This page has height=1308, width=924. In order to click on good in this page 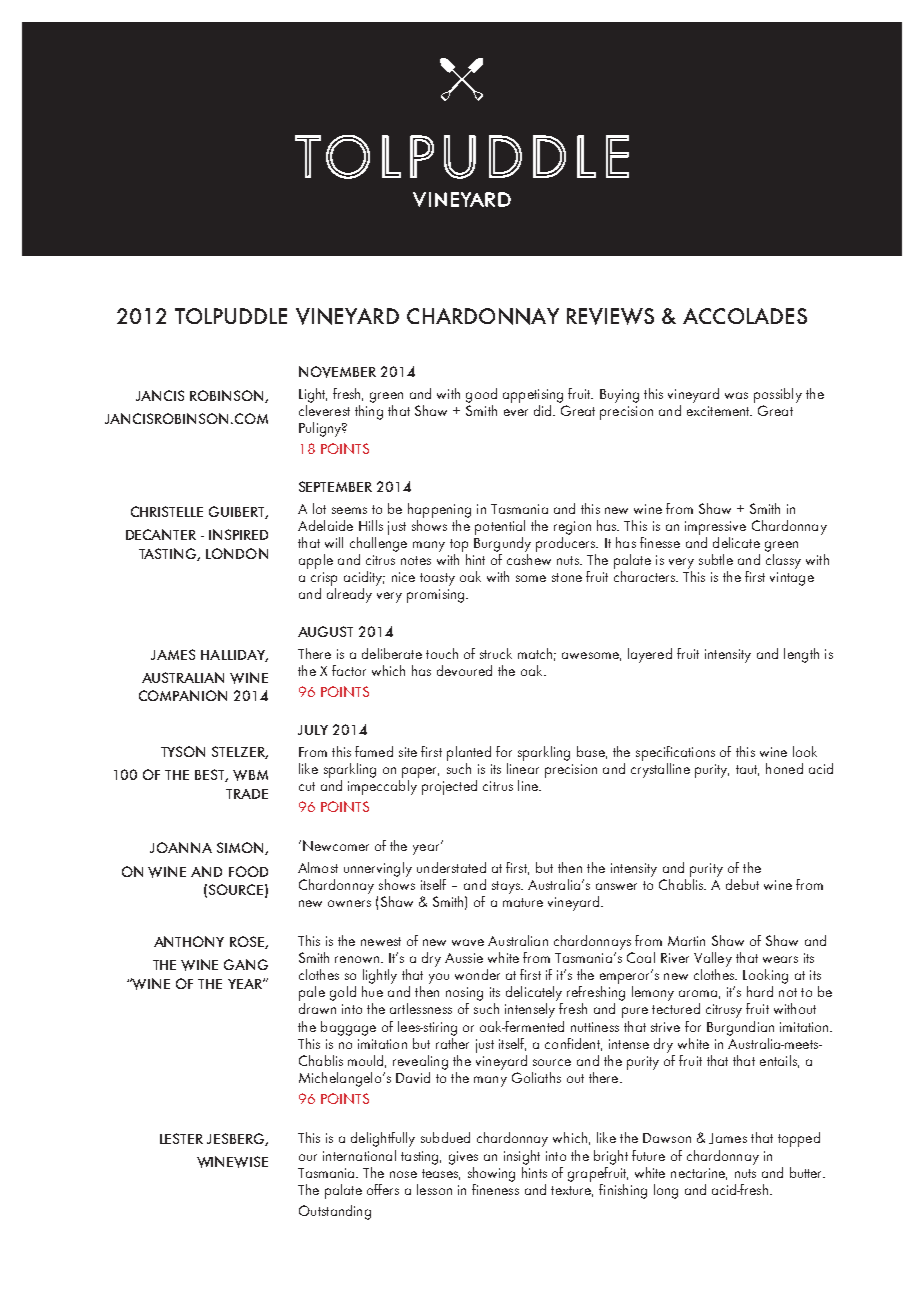, I will do `click(481, 395)`.
